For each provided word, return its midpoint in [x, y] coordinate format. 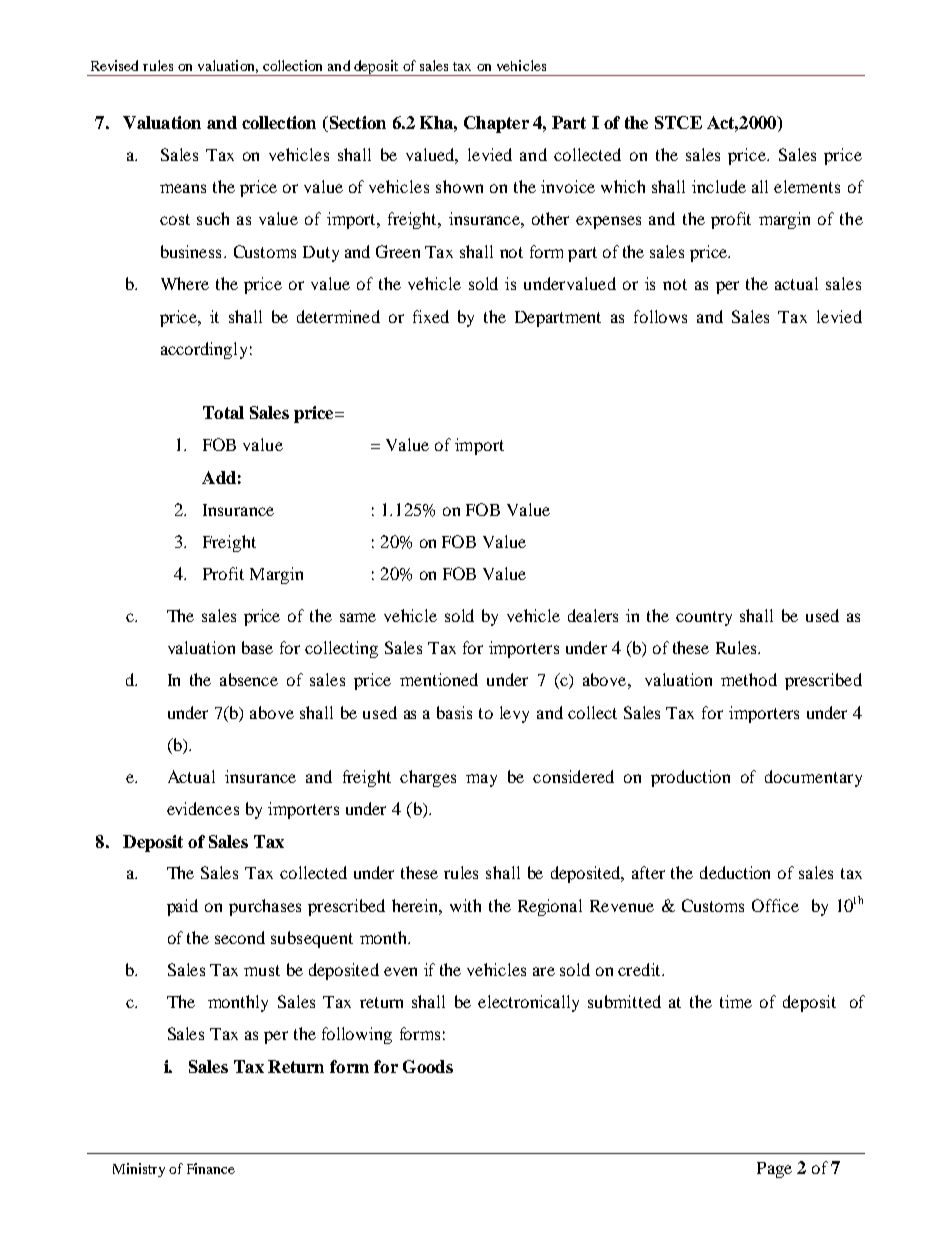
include [719, 186]
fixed [431, 316]
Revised [114, 65]
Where [185, 283]
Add [219, 477]
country [704, 618]
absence [249, 679]
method [749, 679]
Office [775, 905]
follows [660, 316]
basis [454, 712]
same [358, 617]
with [465, 905]
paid [182, 907]
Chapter [496, 124]
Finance [211, 1168]
